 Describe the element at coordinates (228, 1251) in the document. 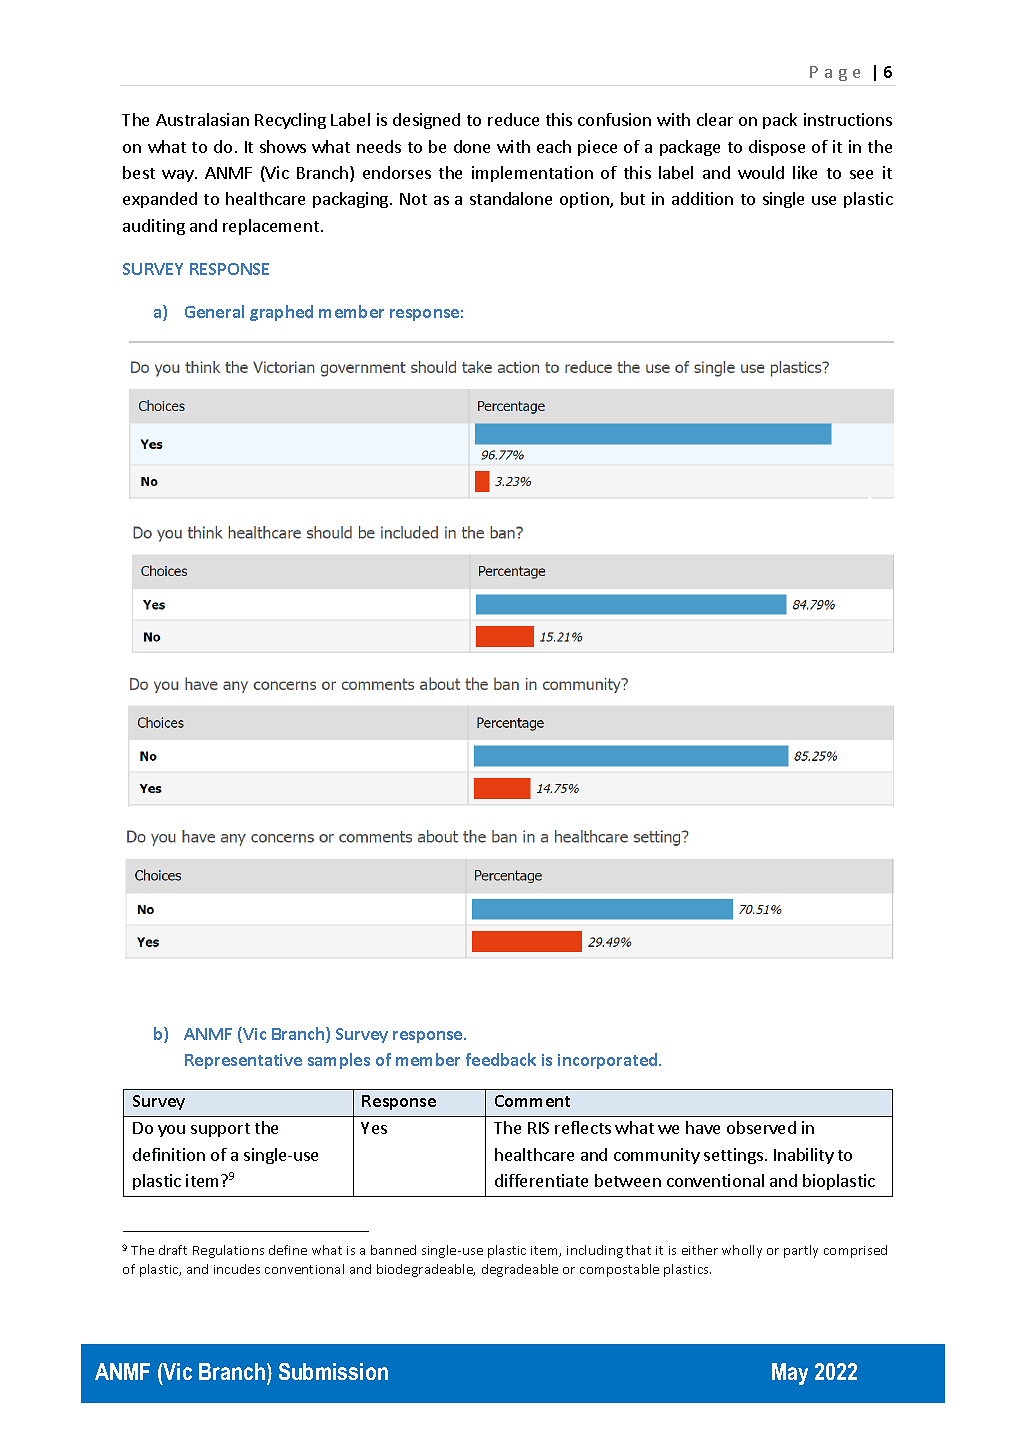

I see `Regulations` at that location.
